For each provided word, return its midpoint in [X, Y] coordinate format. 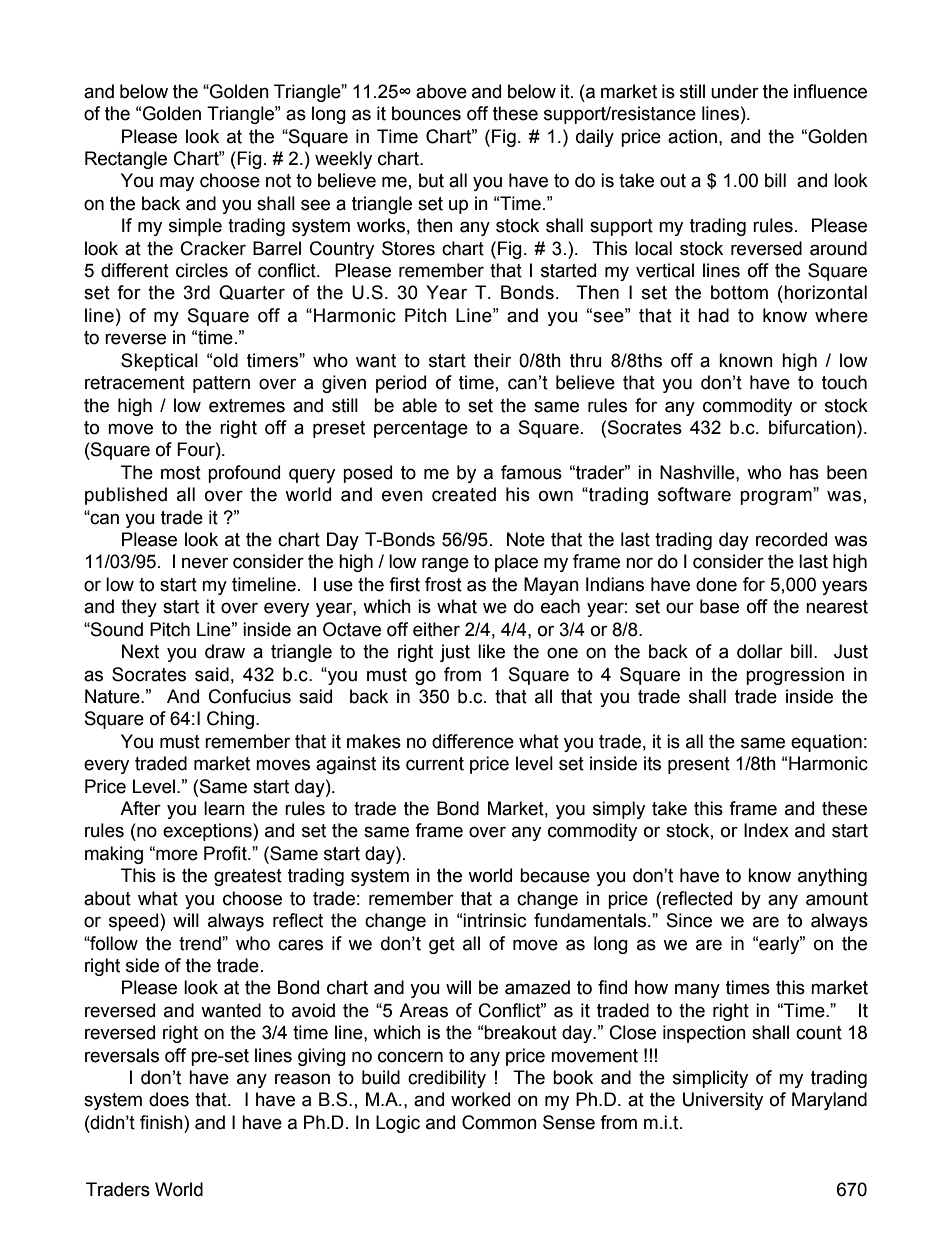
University [723, 1101]
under [735, 91]
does [169, 1099]
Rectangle [126, 160]
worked [480, 1099]
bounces [426, 113]
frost [443, 584]
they [139, 608]
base [719, 606]
